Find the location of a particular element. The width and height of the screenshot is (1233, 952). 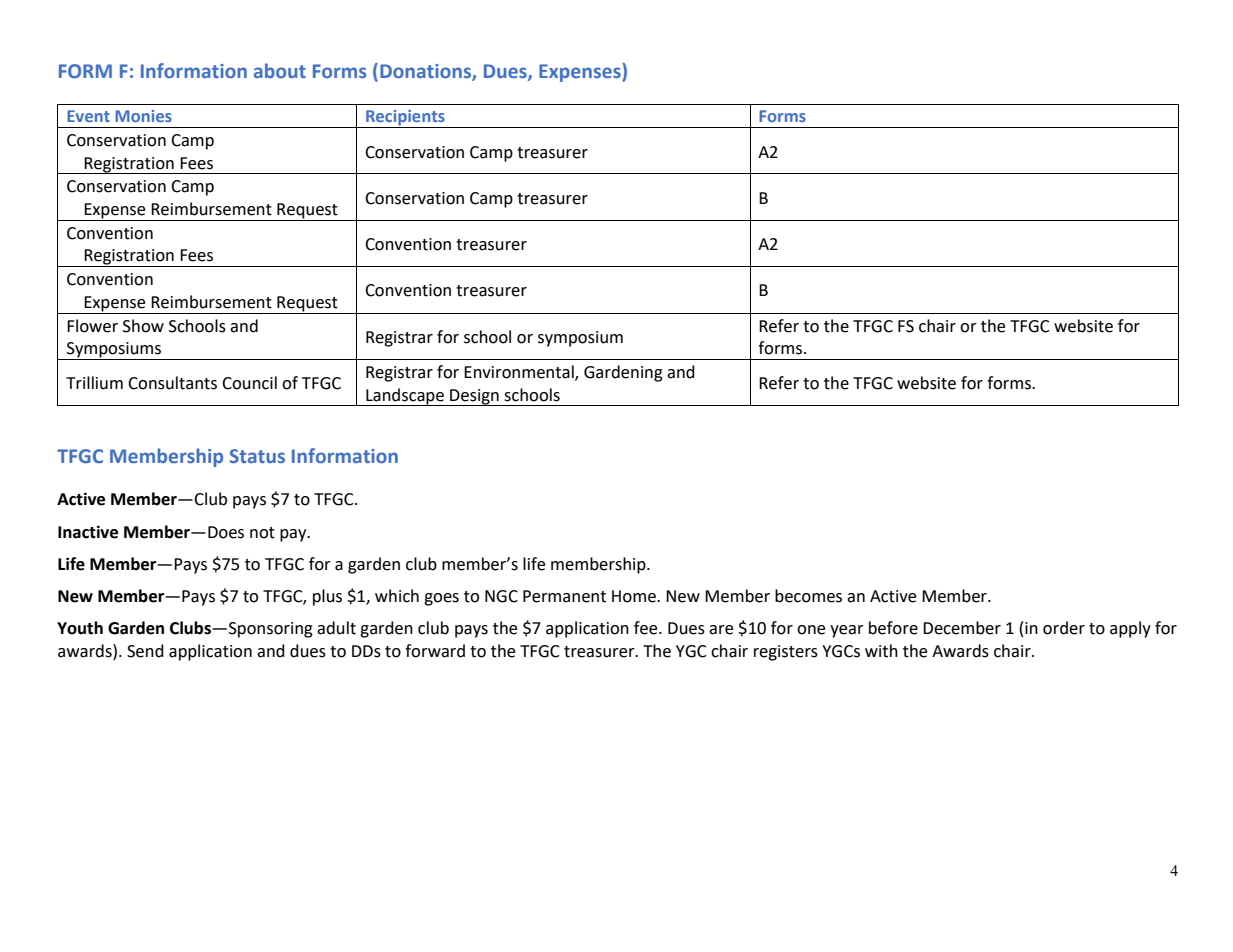

Monies is located at coordinates (143, 116).
